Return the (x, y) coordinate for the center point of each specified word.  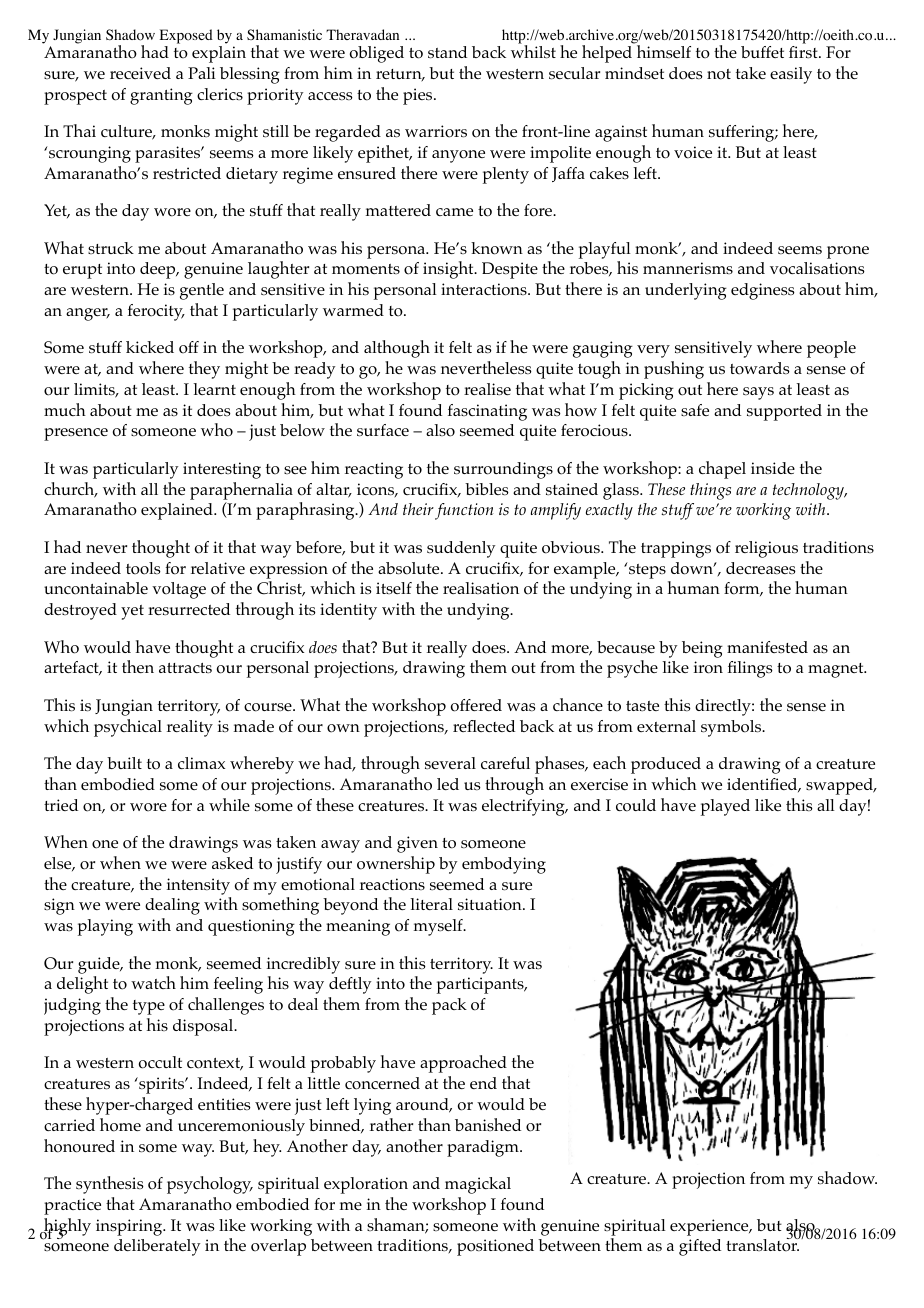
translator (763, 1244)
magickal (478, 1185)
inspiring (130, 1227)
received (140, 73)
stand (447, 52)
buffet (762, 52)
